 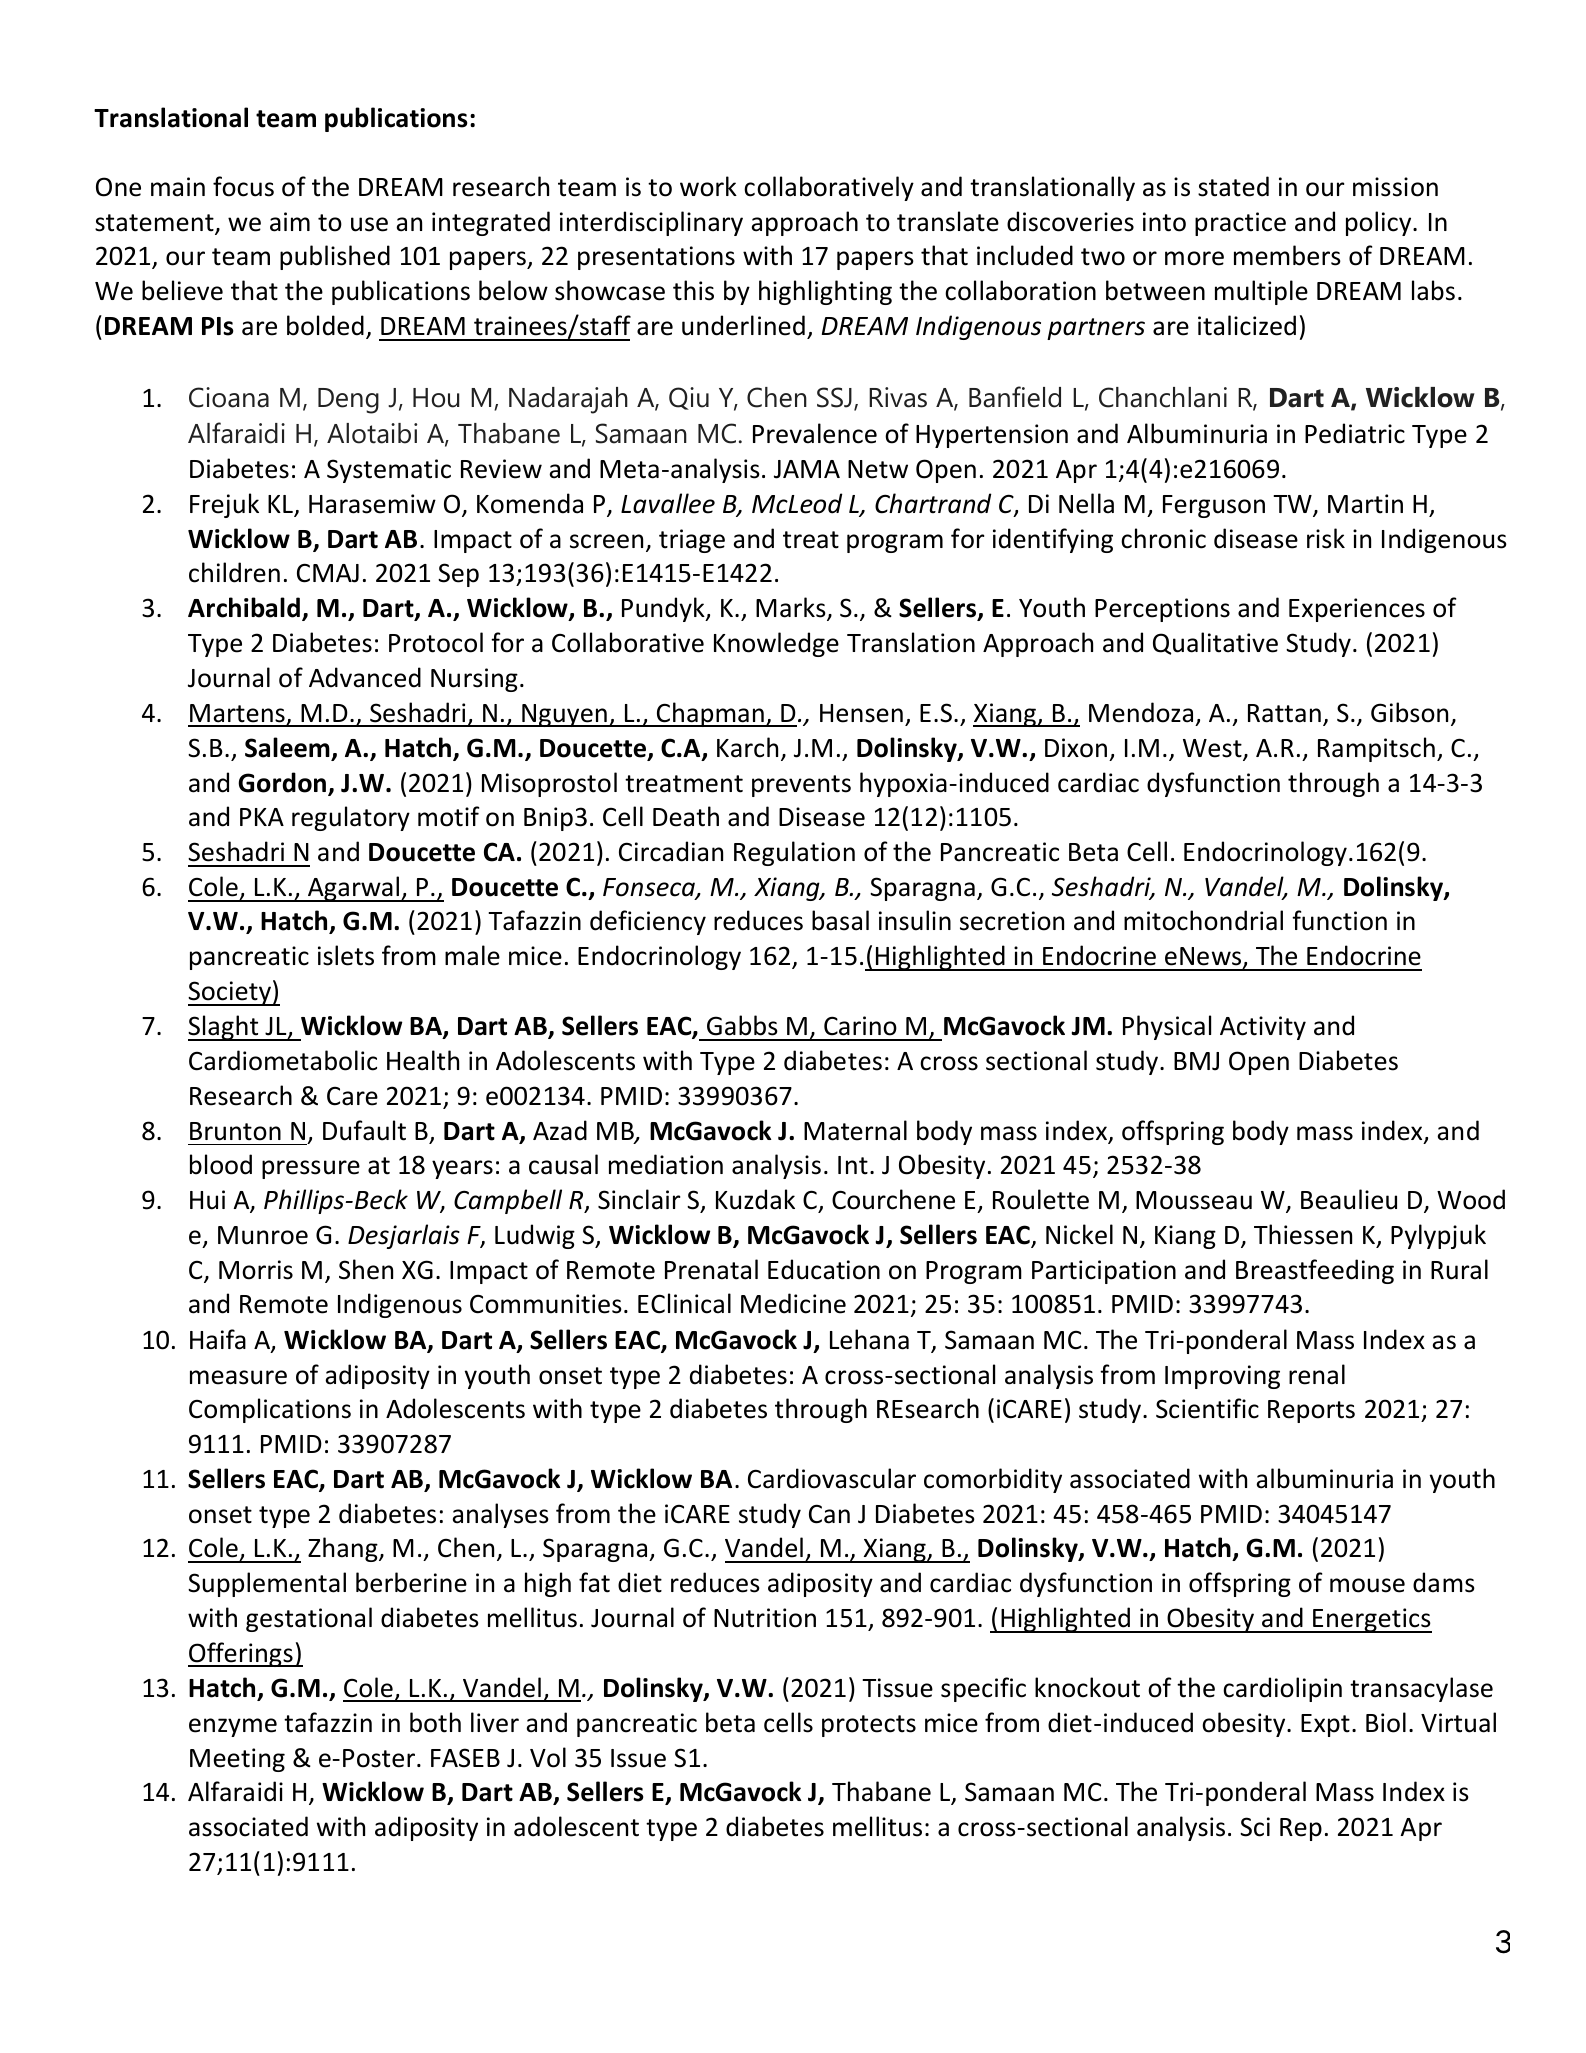 I want to click on basal, so click(x=840, y=920).
